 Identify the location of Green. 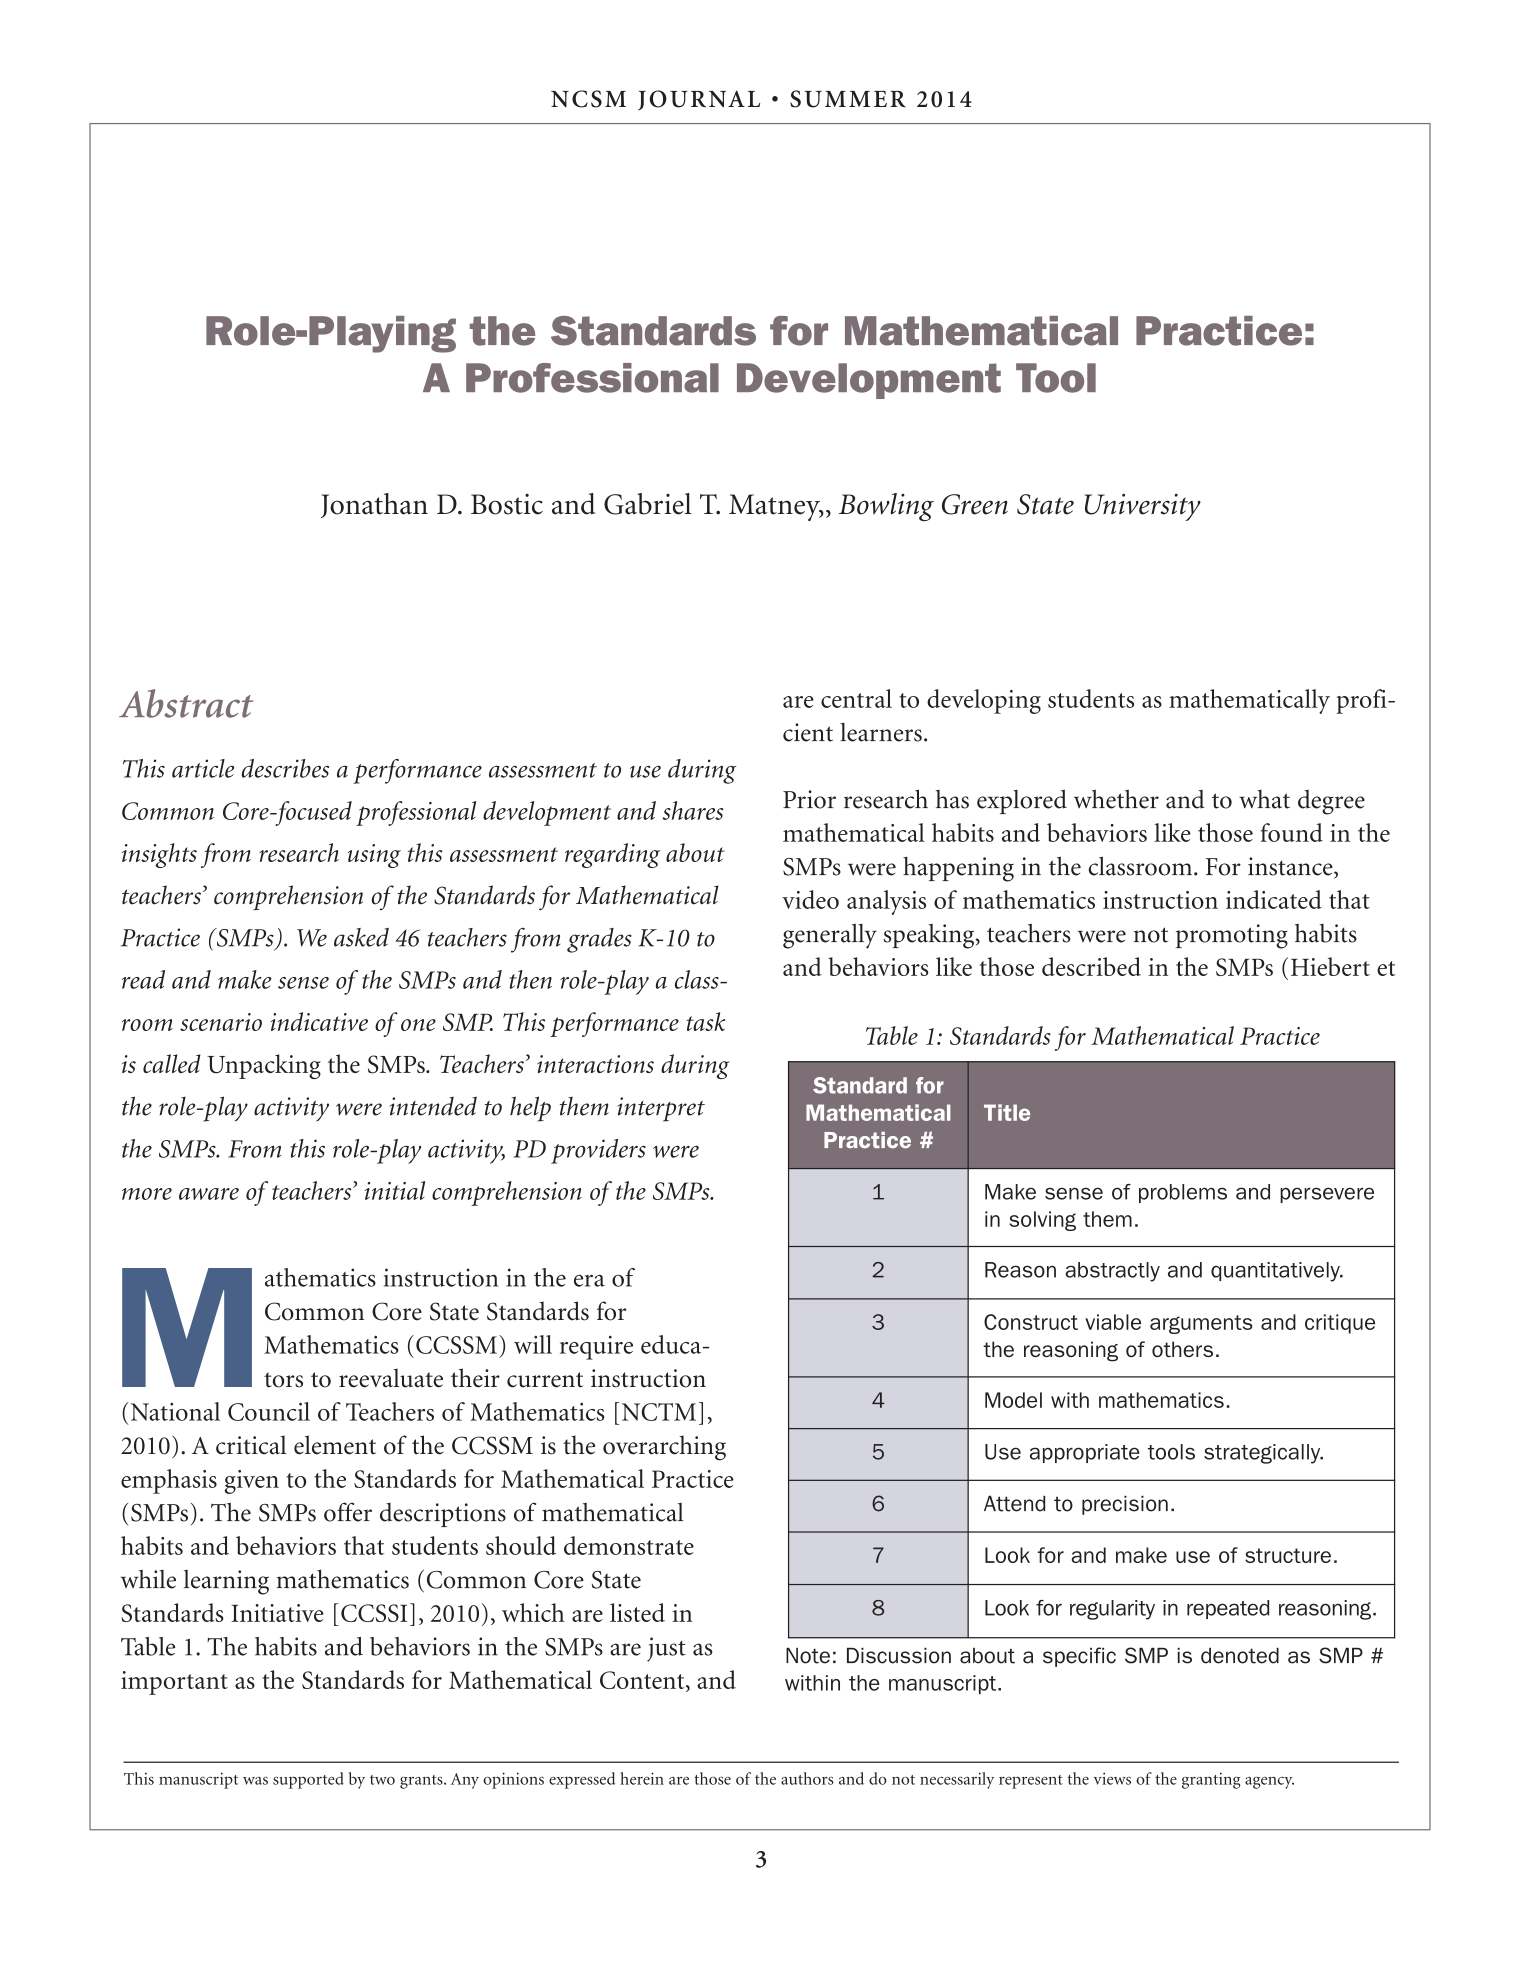
(975, 504).
